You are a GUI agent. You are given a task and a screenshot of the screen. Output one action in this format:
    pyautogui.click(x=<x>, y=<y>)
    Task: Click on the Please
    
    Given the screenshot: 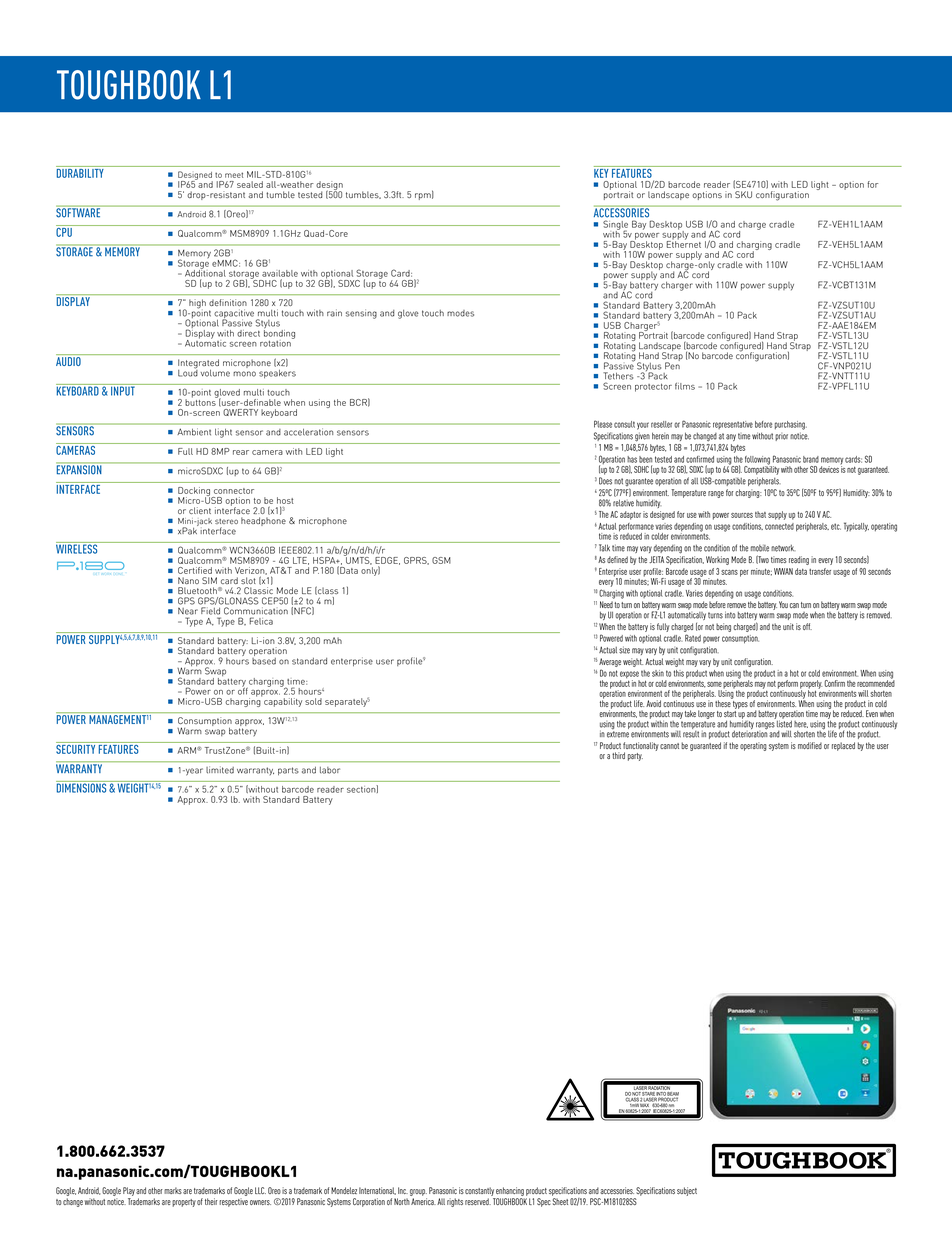 What is the action you would take?
    pyautogui.click(x=603, y=424)
